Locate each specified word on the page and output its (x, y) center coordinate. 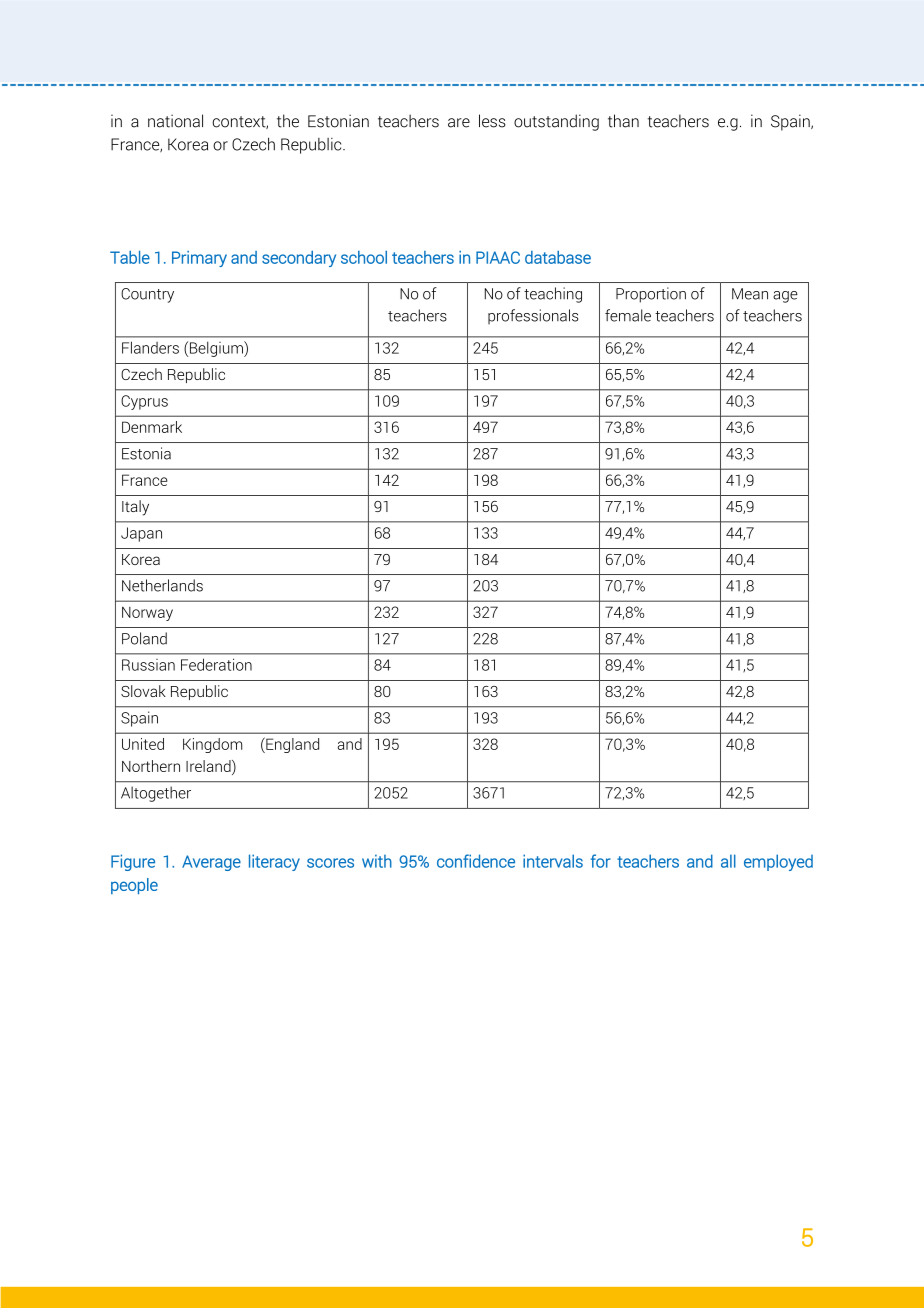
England (291, 745)
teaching (553, 295)
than (623, 121)
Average (211, 863)
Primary (199, 259)
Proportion (651, 295)
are (459, 123)
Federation (216, 664)
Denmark (152, 427)
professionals (533, 316)
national (175, 121)
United (143, 744)
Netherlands (162, 585)
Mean (750, 294)
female (628, 315)
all (728, 861)
